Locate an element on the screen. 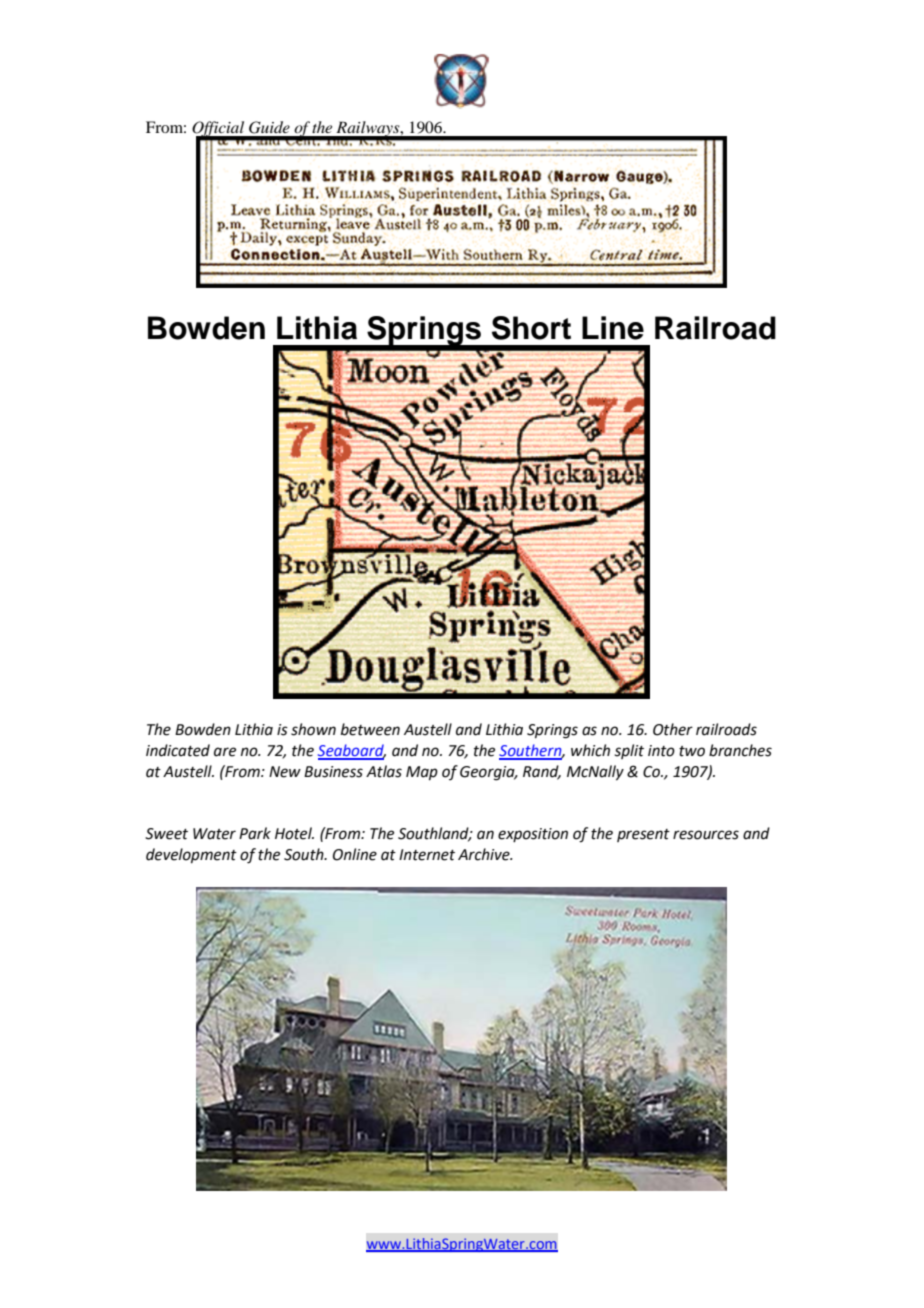  between is located at coordinates (370, 729).
